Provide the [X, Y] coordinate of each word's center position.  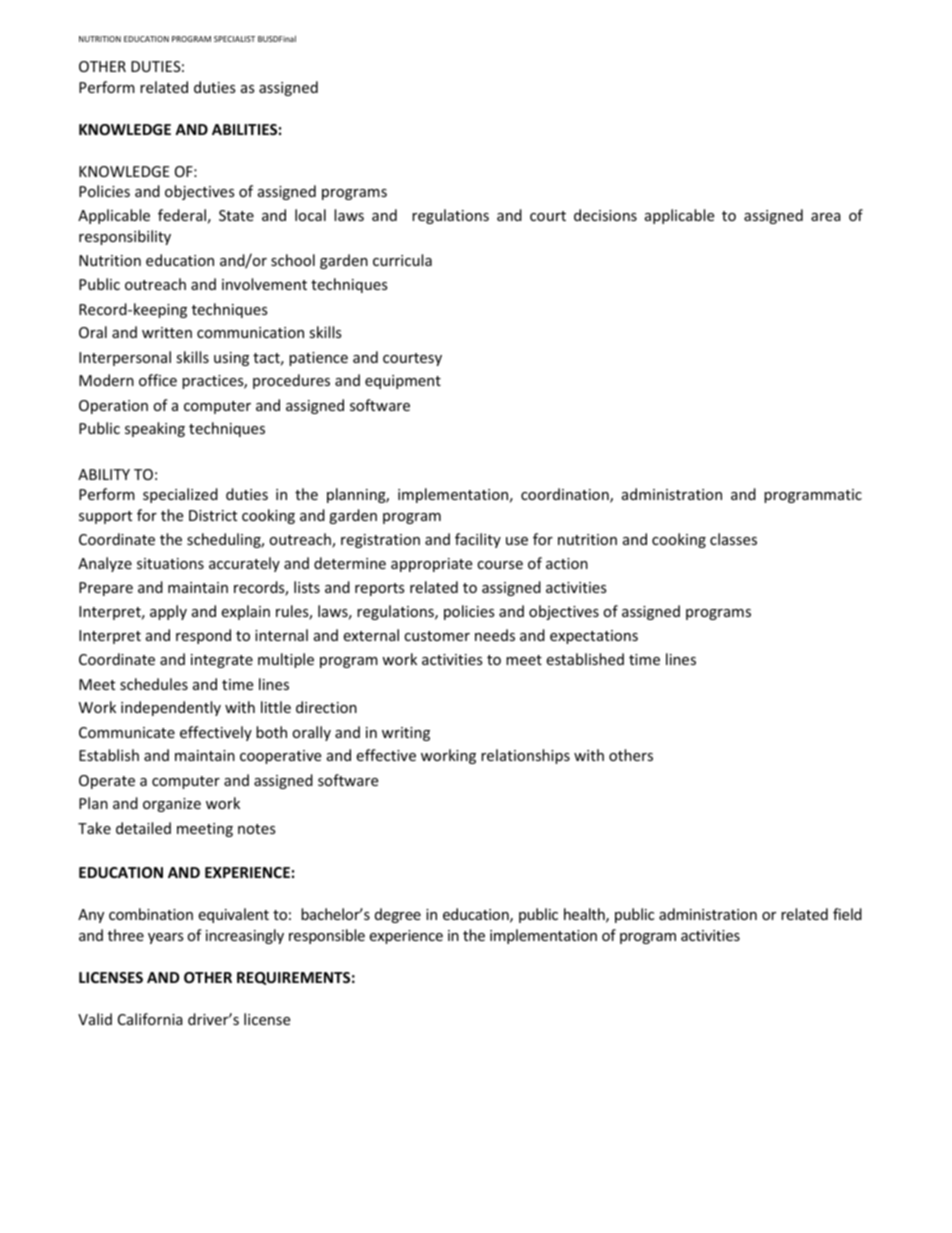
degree [398, 915]
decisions [605, 215]
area [826, 217]
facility [478, 540]
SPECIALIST [234, 39]
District [213, 515]
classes [733, 539]
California [150, 1019]
